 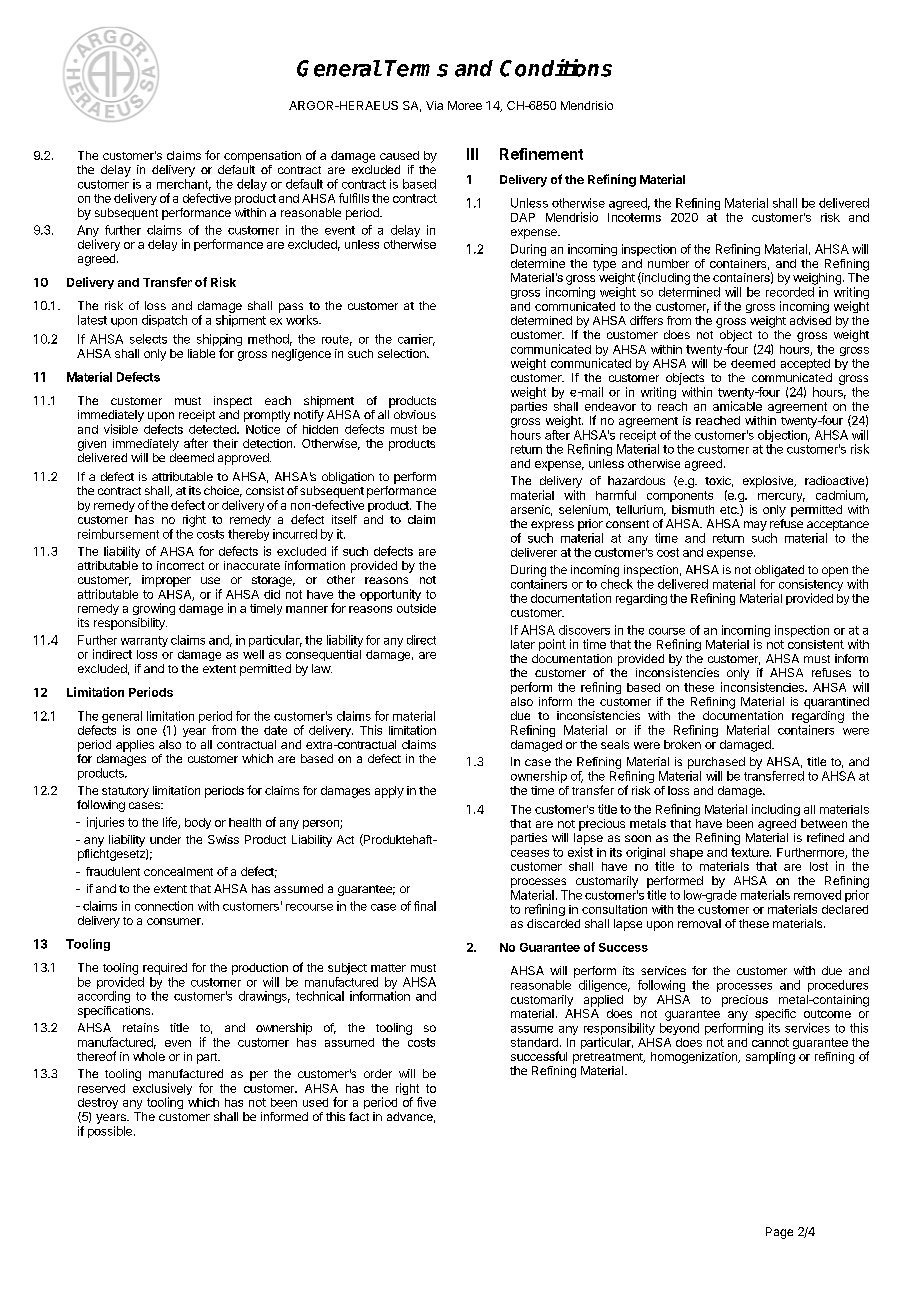 What do you see at coordinates (737, 406) in the document?
I see `amicable` at bounding box center [737, 406].
